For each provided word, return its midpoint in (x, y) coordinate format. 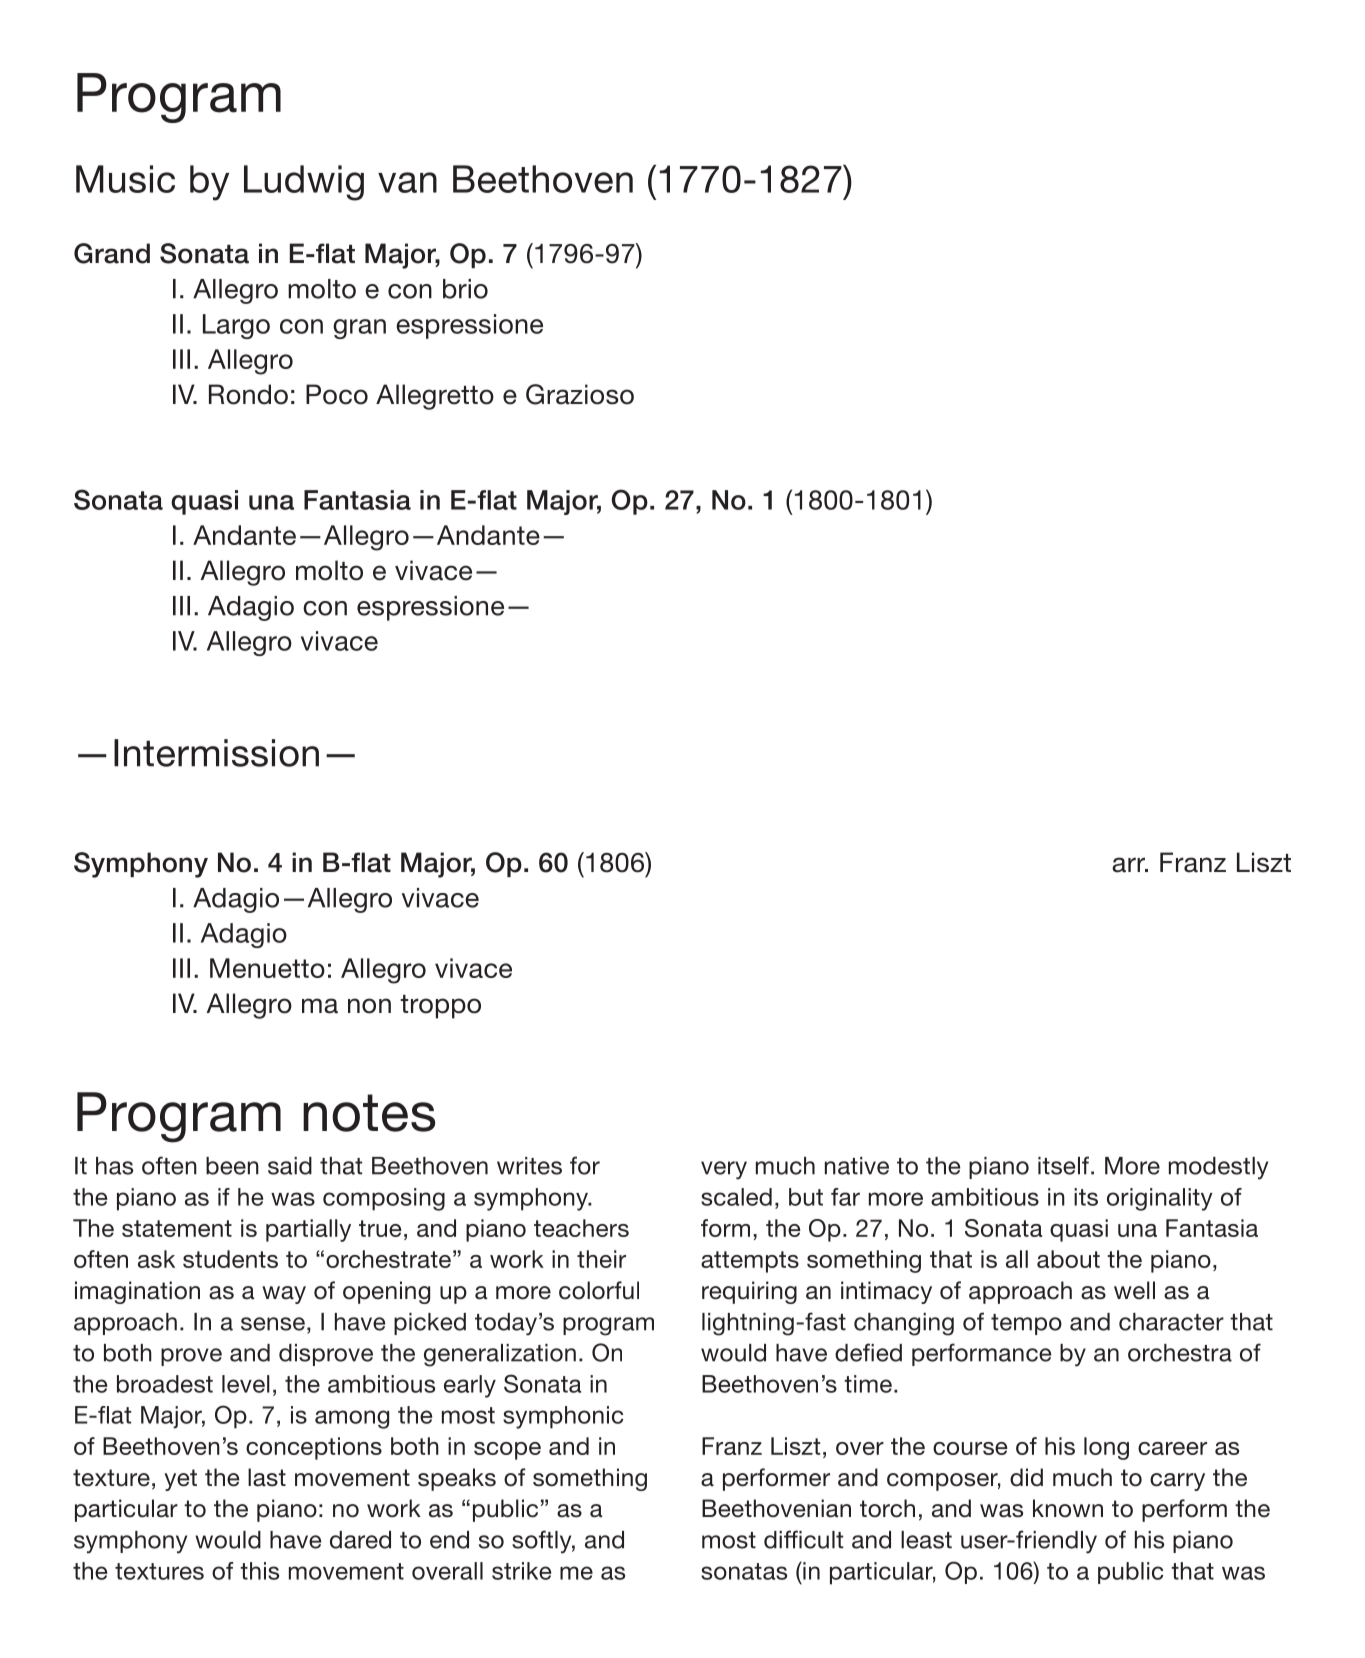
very (724, 1170)
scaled (736, 1197)
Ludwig (304, 183)
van (407, 182)
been (232, 1166)
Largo (236, 326)
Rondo (248, 394)
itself (1065, 1165)
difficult (803, 1539)
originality (1160, 1199)
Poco (337, 394)
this (259, 1571)
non (369, 1006)
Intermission (216, 753)
